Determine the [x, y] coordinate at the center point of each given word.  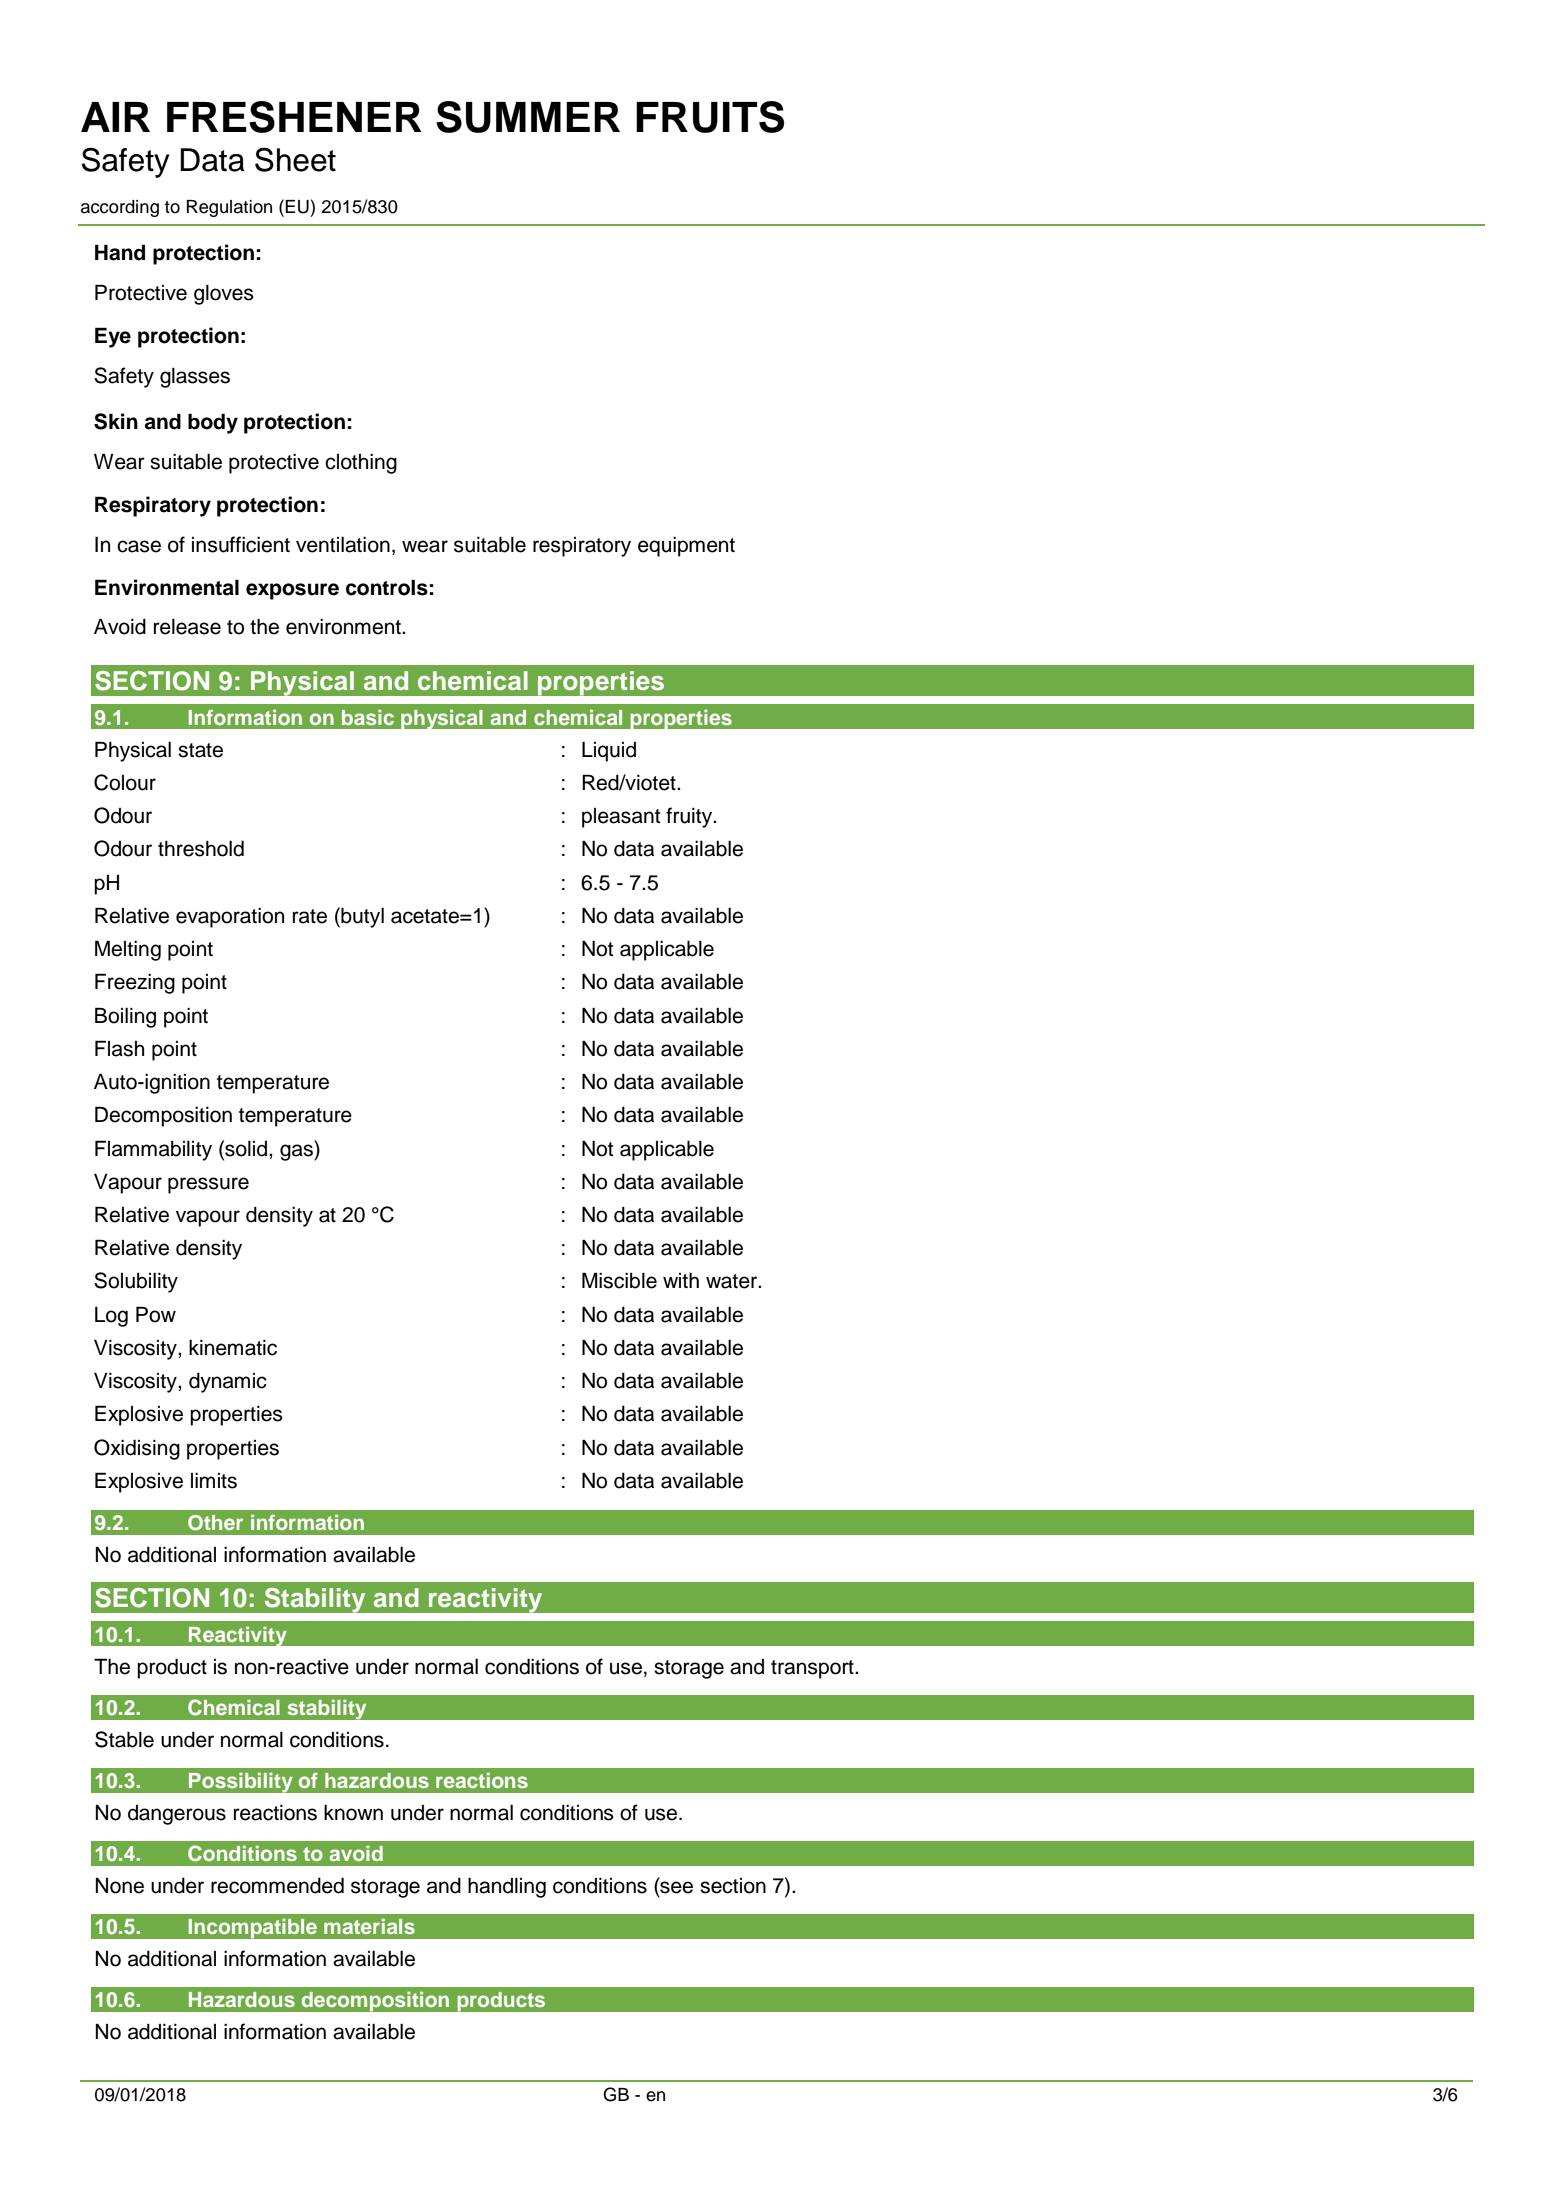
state [200, 750]
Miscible [619, 1280]
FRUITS [710, 117]
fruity [690, 817]
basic [368, 717]
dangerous [177, 1815]
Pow [156, 1314]
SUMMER [528, 117]
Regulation [229, 208]
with [681, 1280]
